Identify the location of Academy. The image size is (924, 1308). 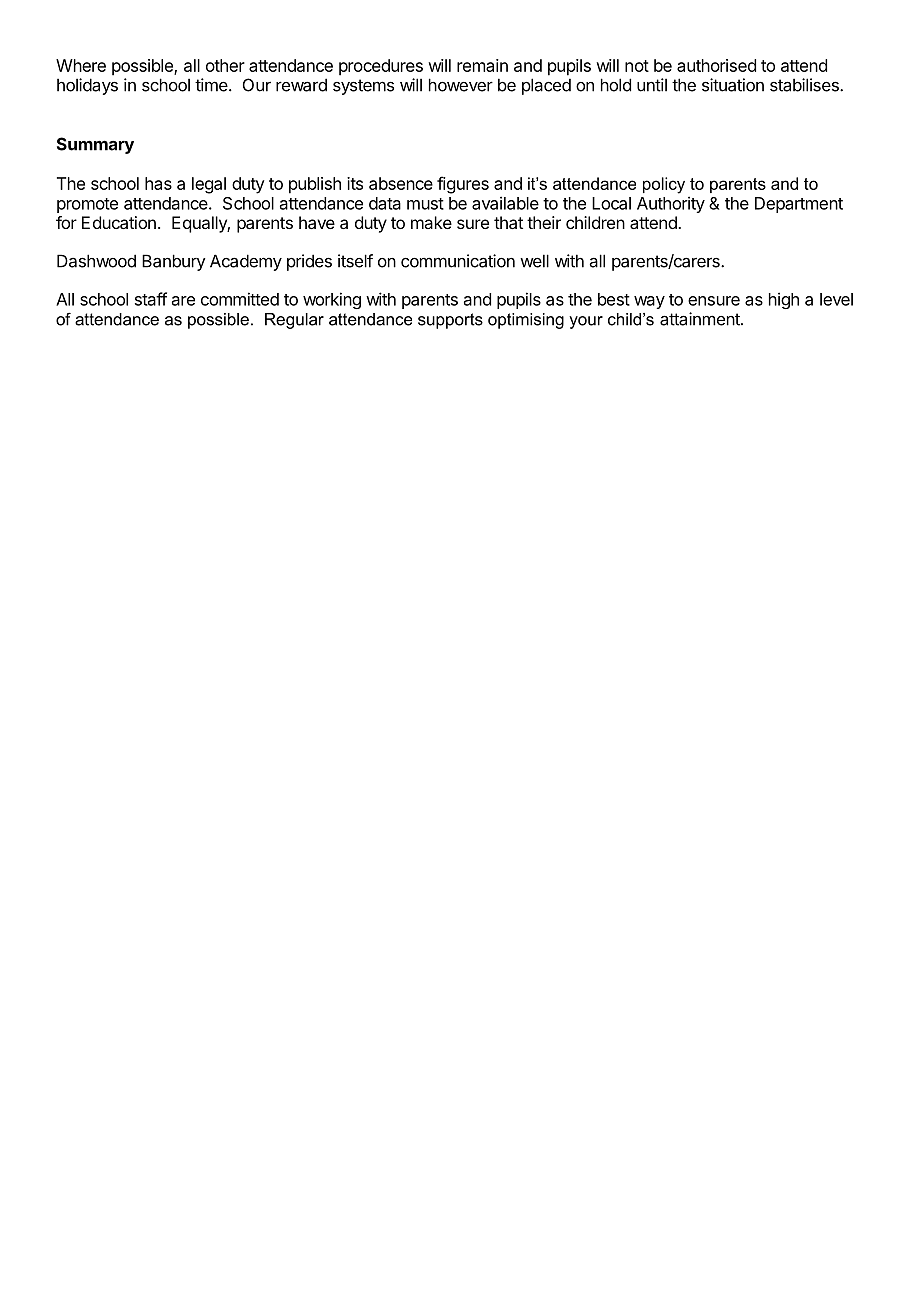
(246, 262).
